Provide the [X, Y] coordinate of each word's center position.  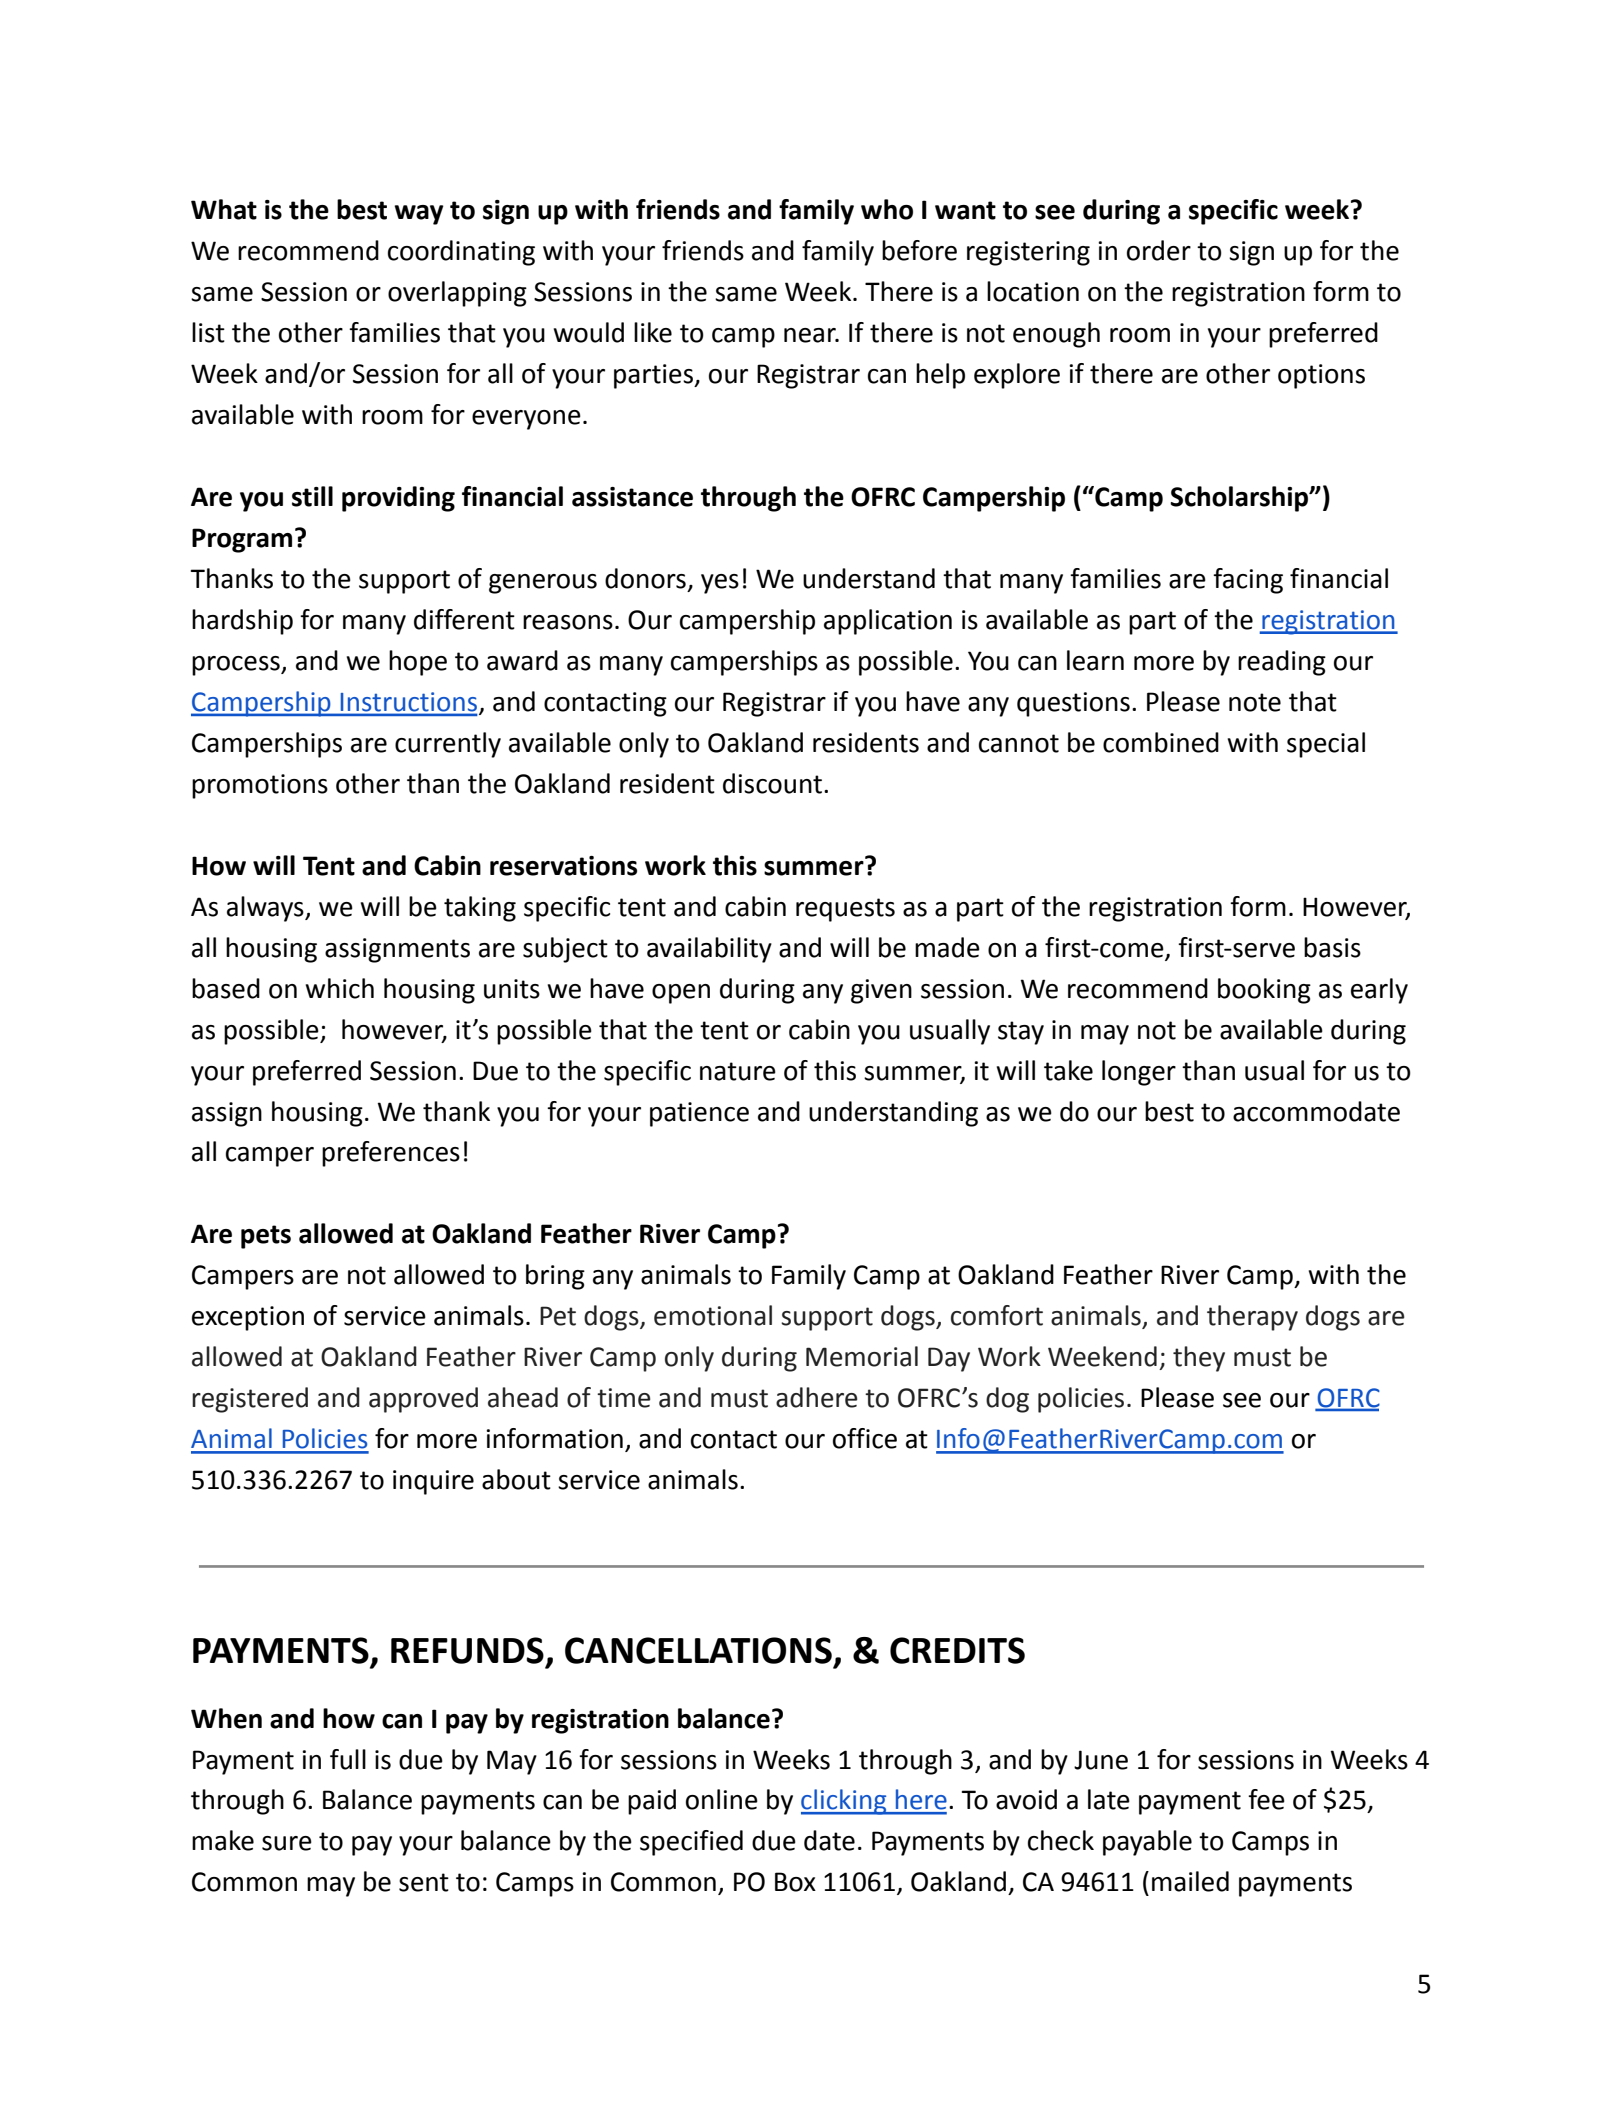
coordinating [461, 253]
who [887, 209]
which [340, 988]
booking [1264, 991]
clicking [845, 1802]
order [1159, 250]
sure [287, 1843]
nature [738, 1071]
